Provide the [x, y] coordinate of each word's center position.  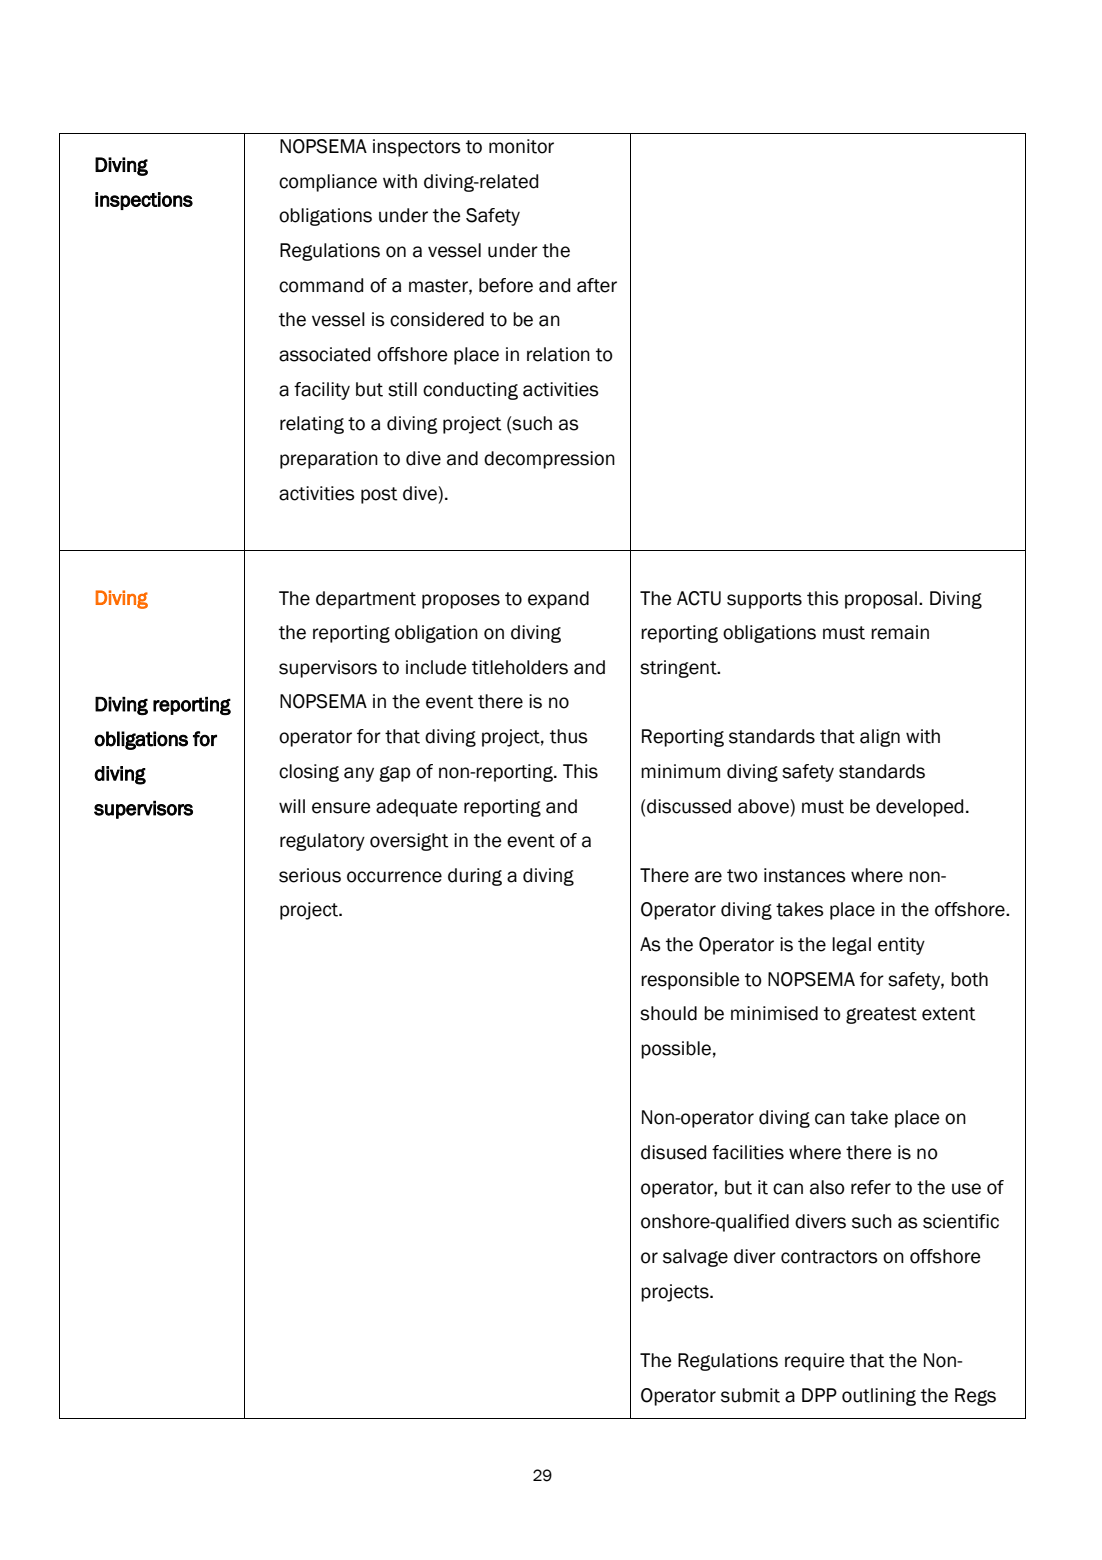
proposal [881, 600]
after [597, 285]
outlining [879, 1397]
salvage [695, 1258]
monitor [521, 146]
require [815, 1362]
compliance [328, 183]
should [668, 1013]
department [366, 600]
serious [310, 875]
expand [558, 600]
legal [851, 946]
